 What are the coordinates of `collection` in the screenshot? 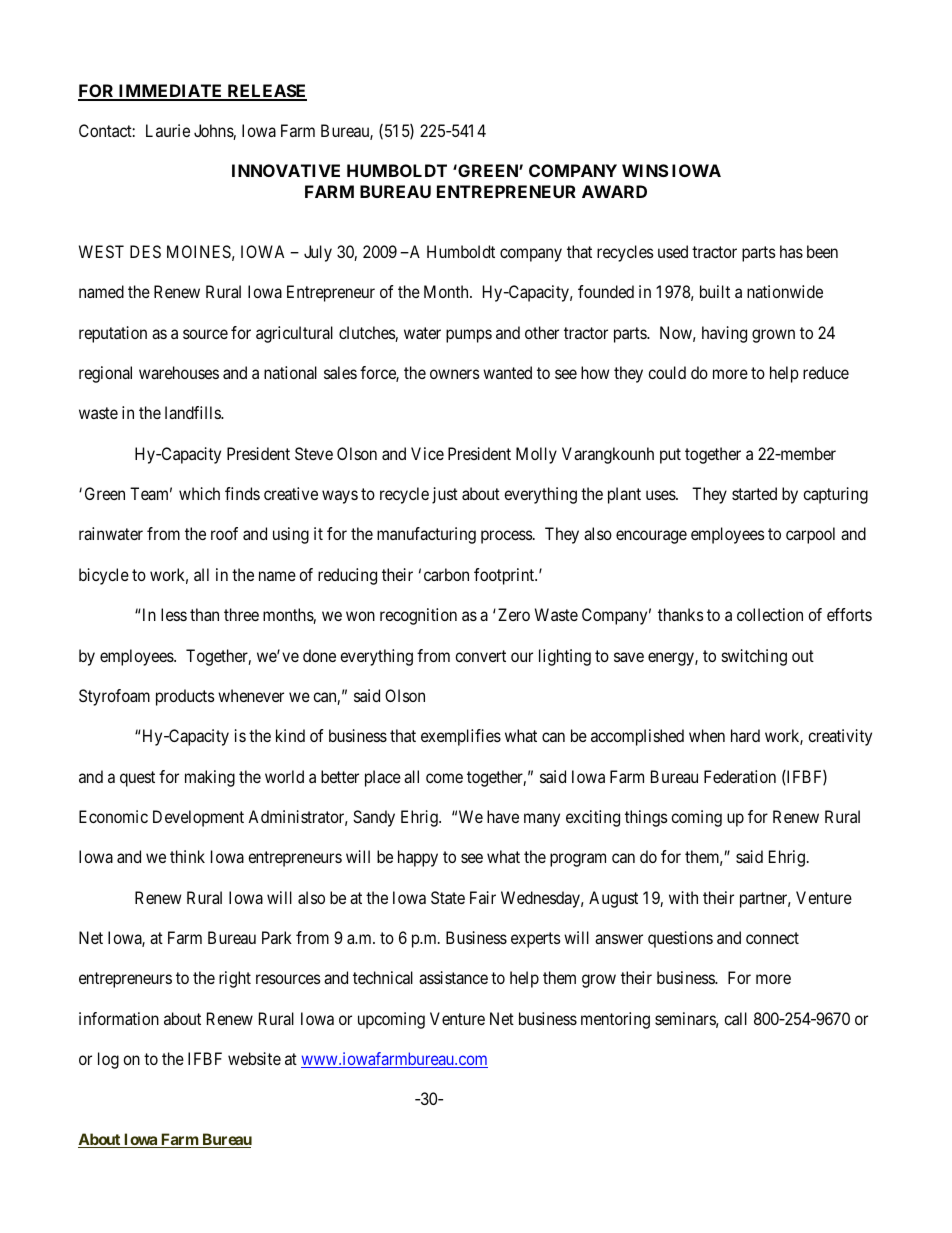 It's located at (770, 614).
